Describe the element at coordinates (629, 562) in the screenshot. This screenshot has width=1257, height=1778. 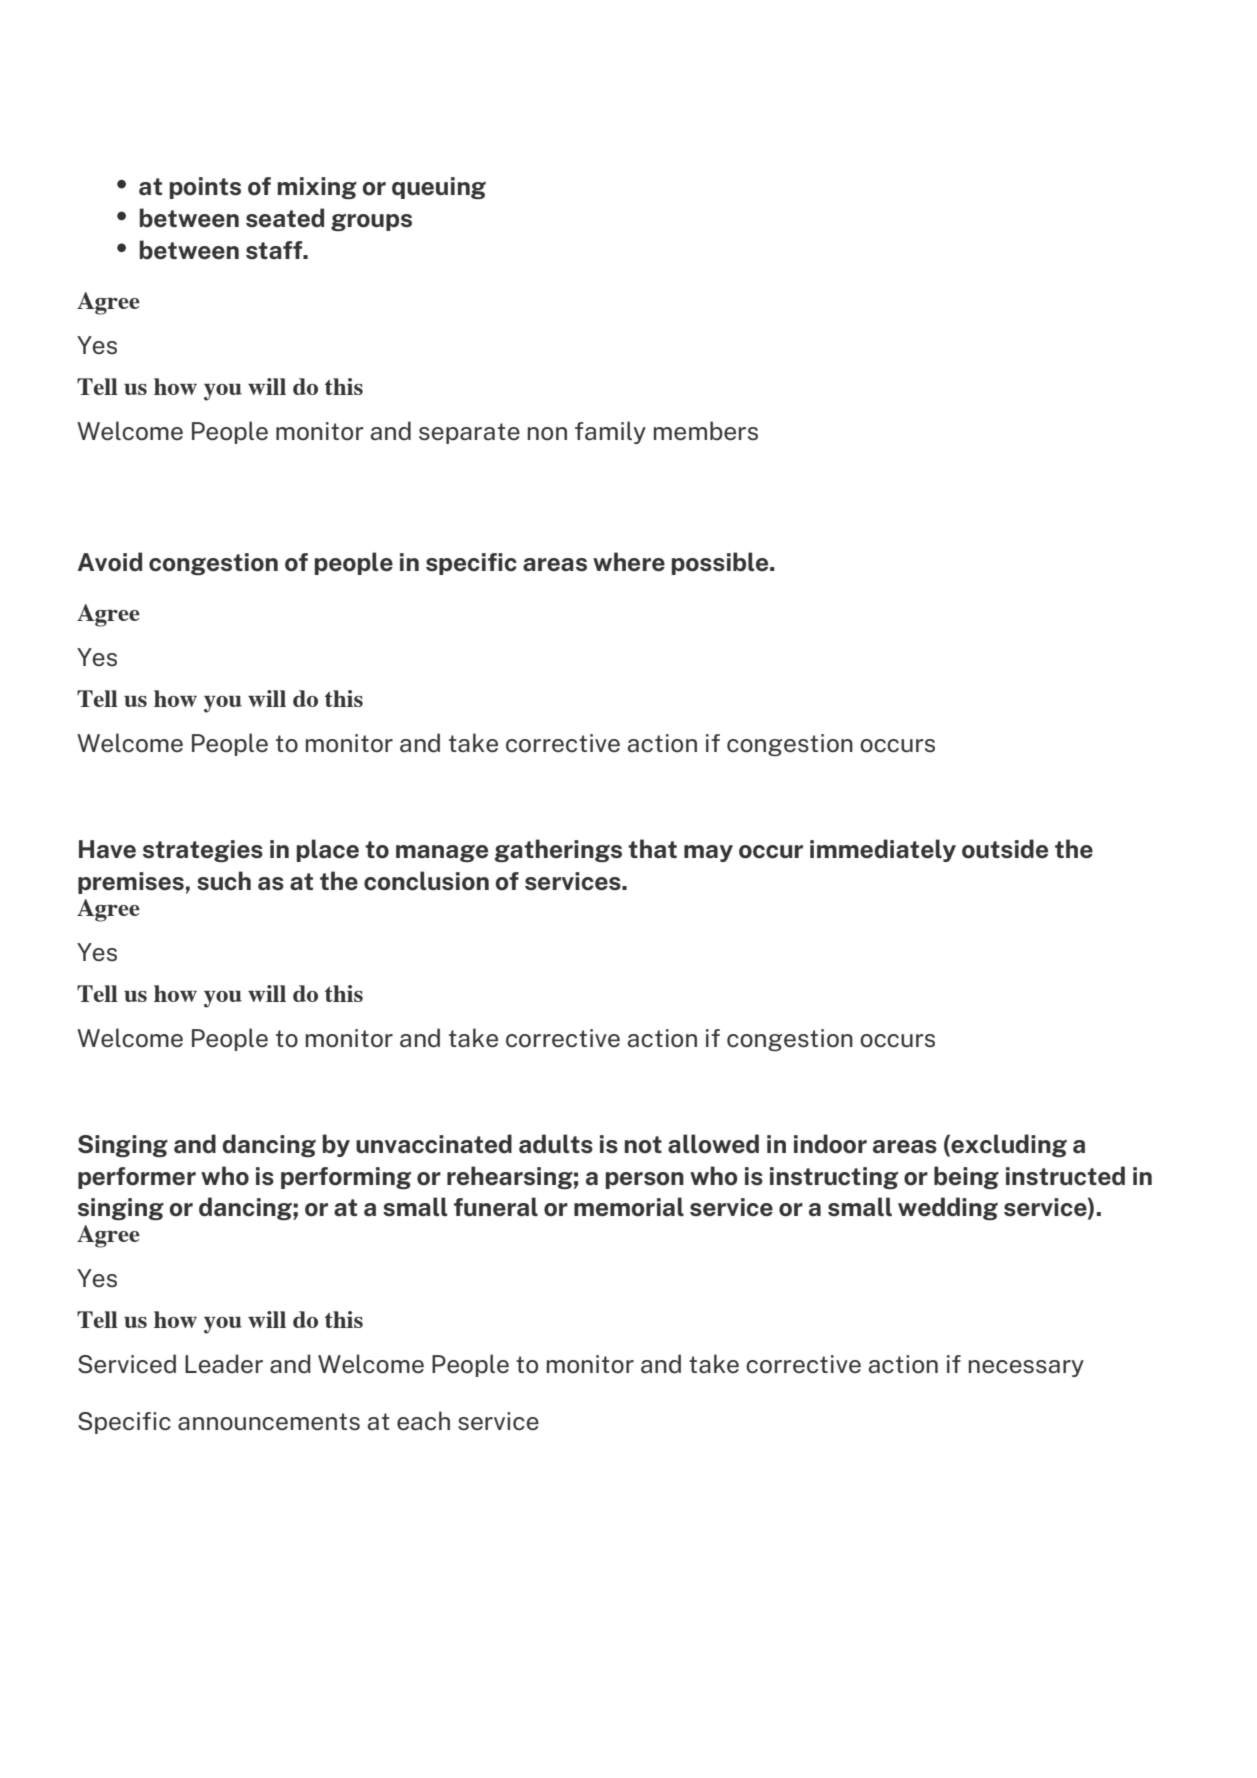
I see `where` at that location.
